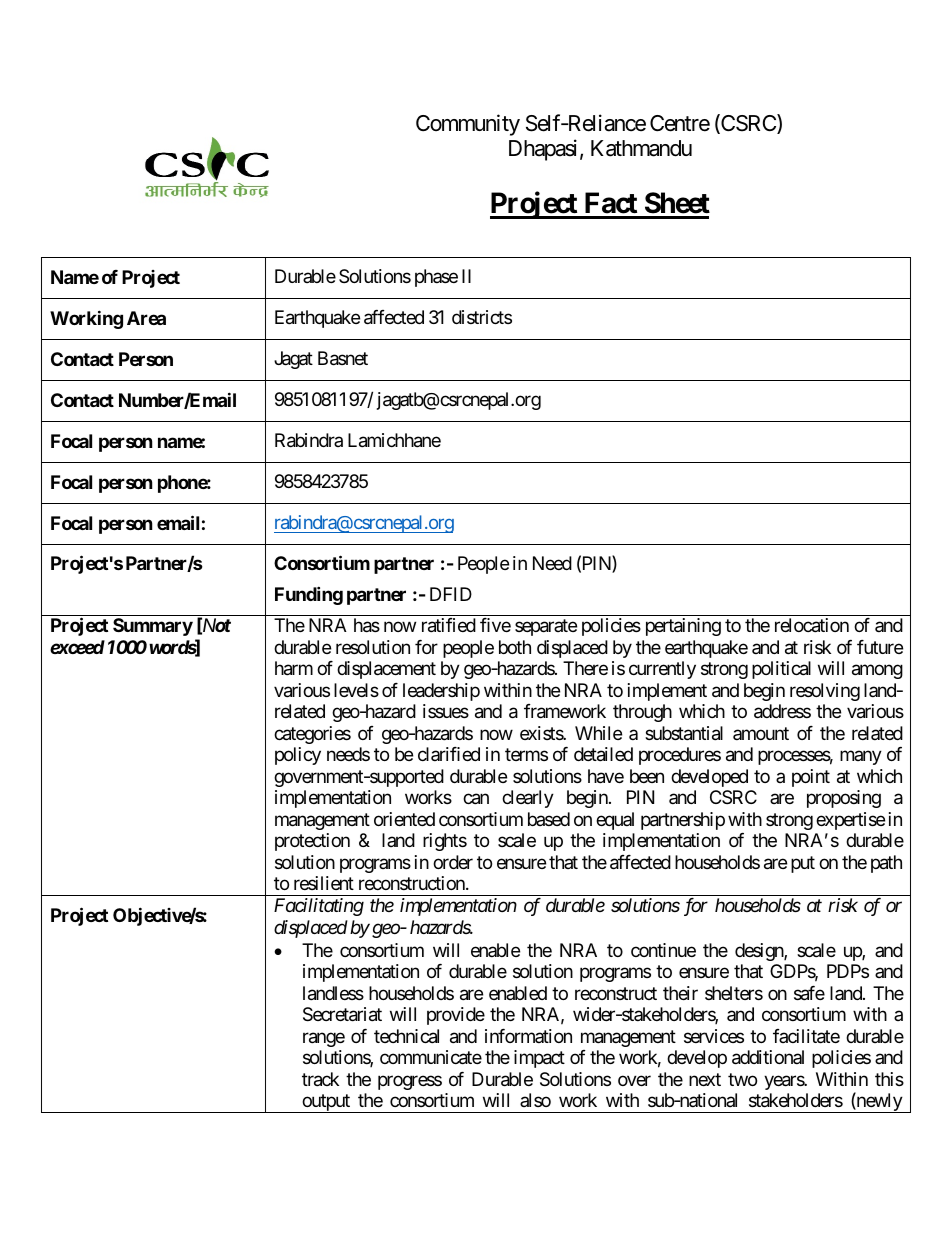 Image resolution: width=952 pixels, height=1233 pixels. I want to click on Community, so click(468, 125).
